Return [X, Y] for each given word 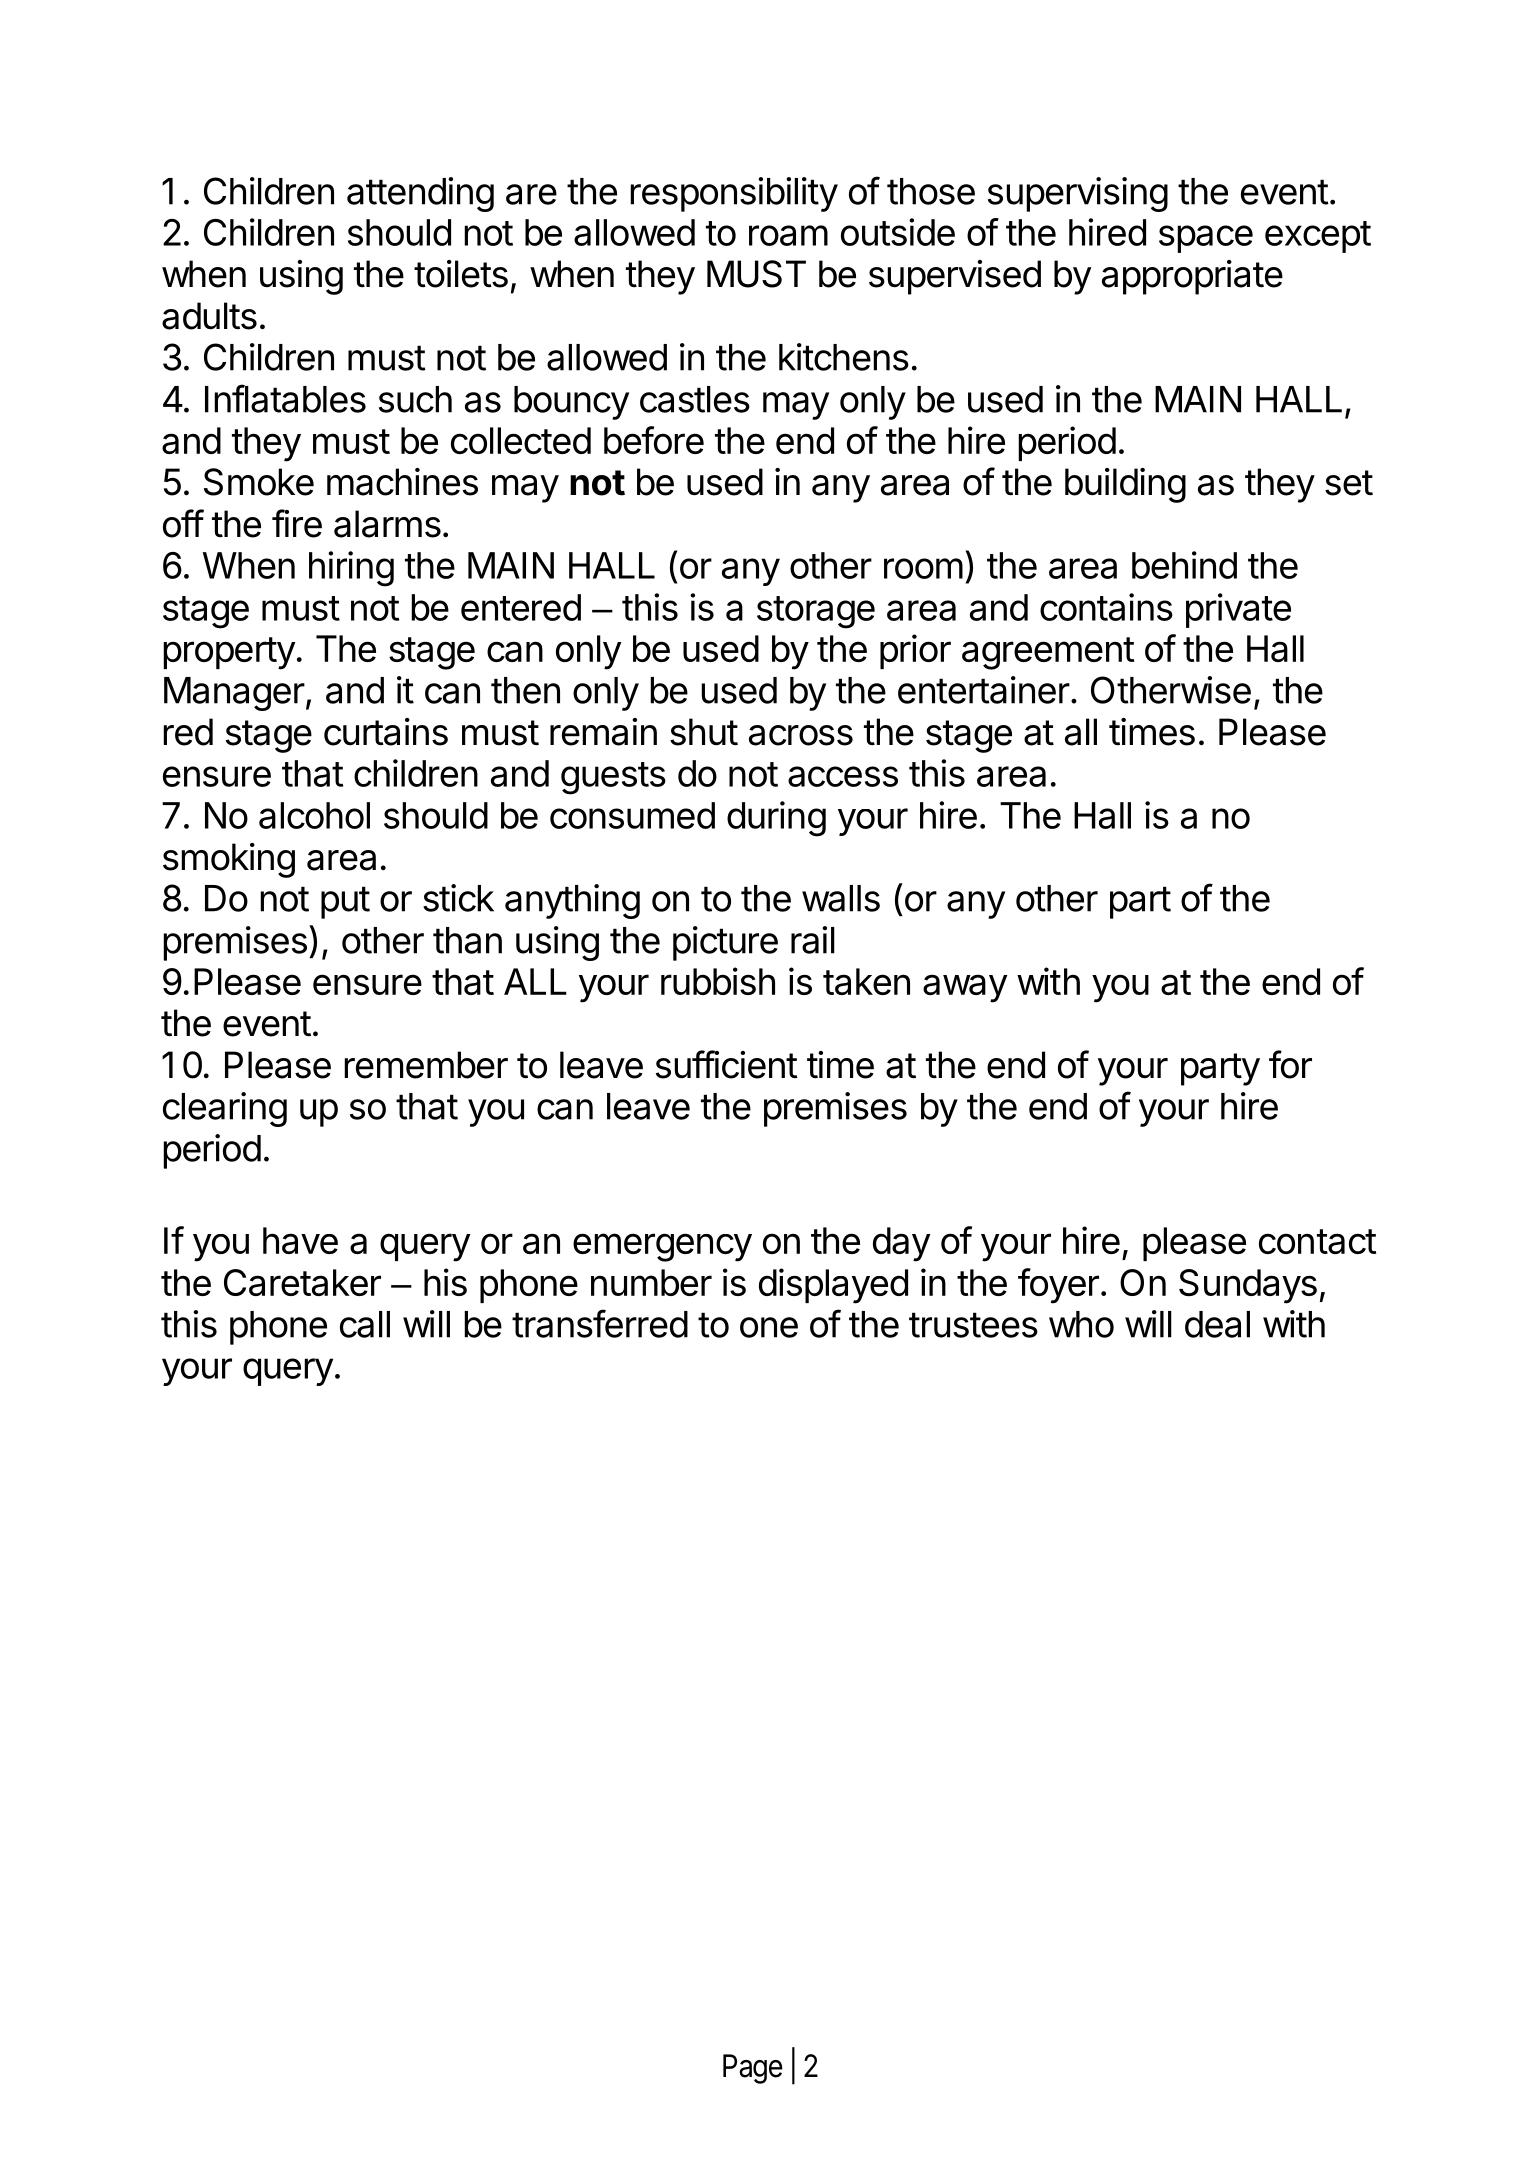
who [1081, 1324]
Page [753, 2069]
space [1206, 239]
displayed [833, 1286]
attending [420, 194]
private [1238, 610]
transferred [600, 1323]
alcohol [314, 815]
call [365, 1324]
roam [788, 235]
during [776, 819]
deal [1217, 1324]
